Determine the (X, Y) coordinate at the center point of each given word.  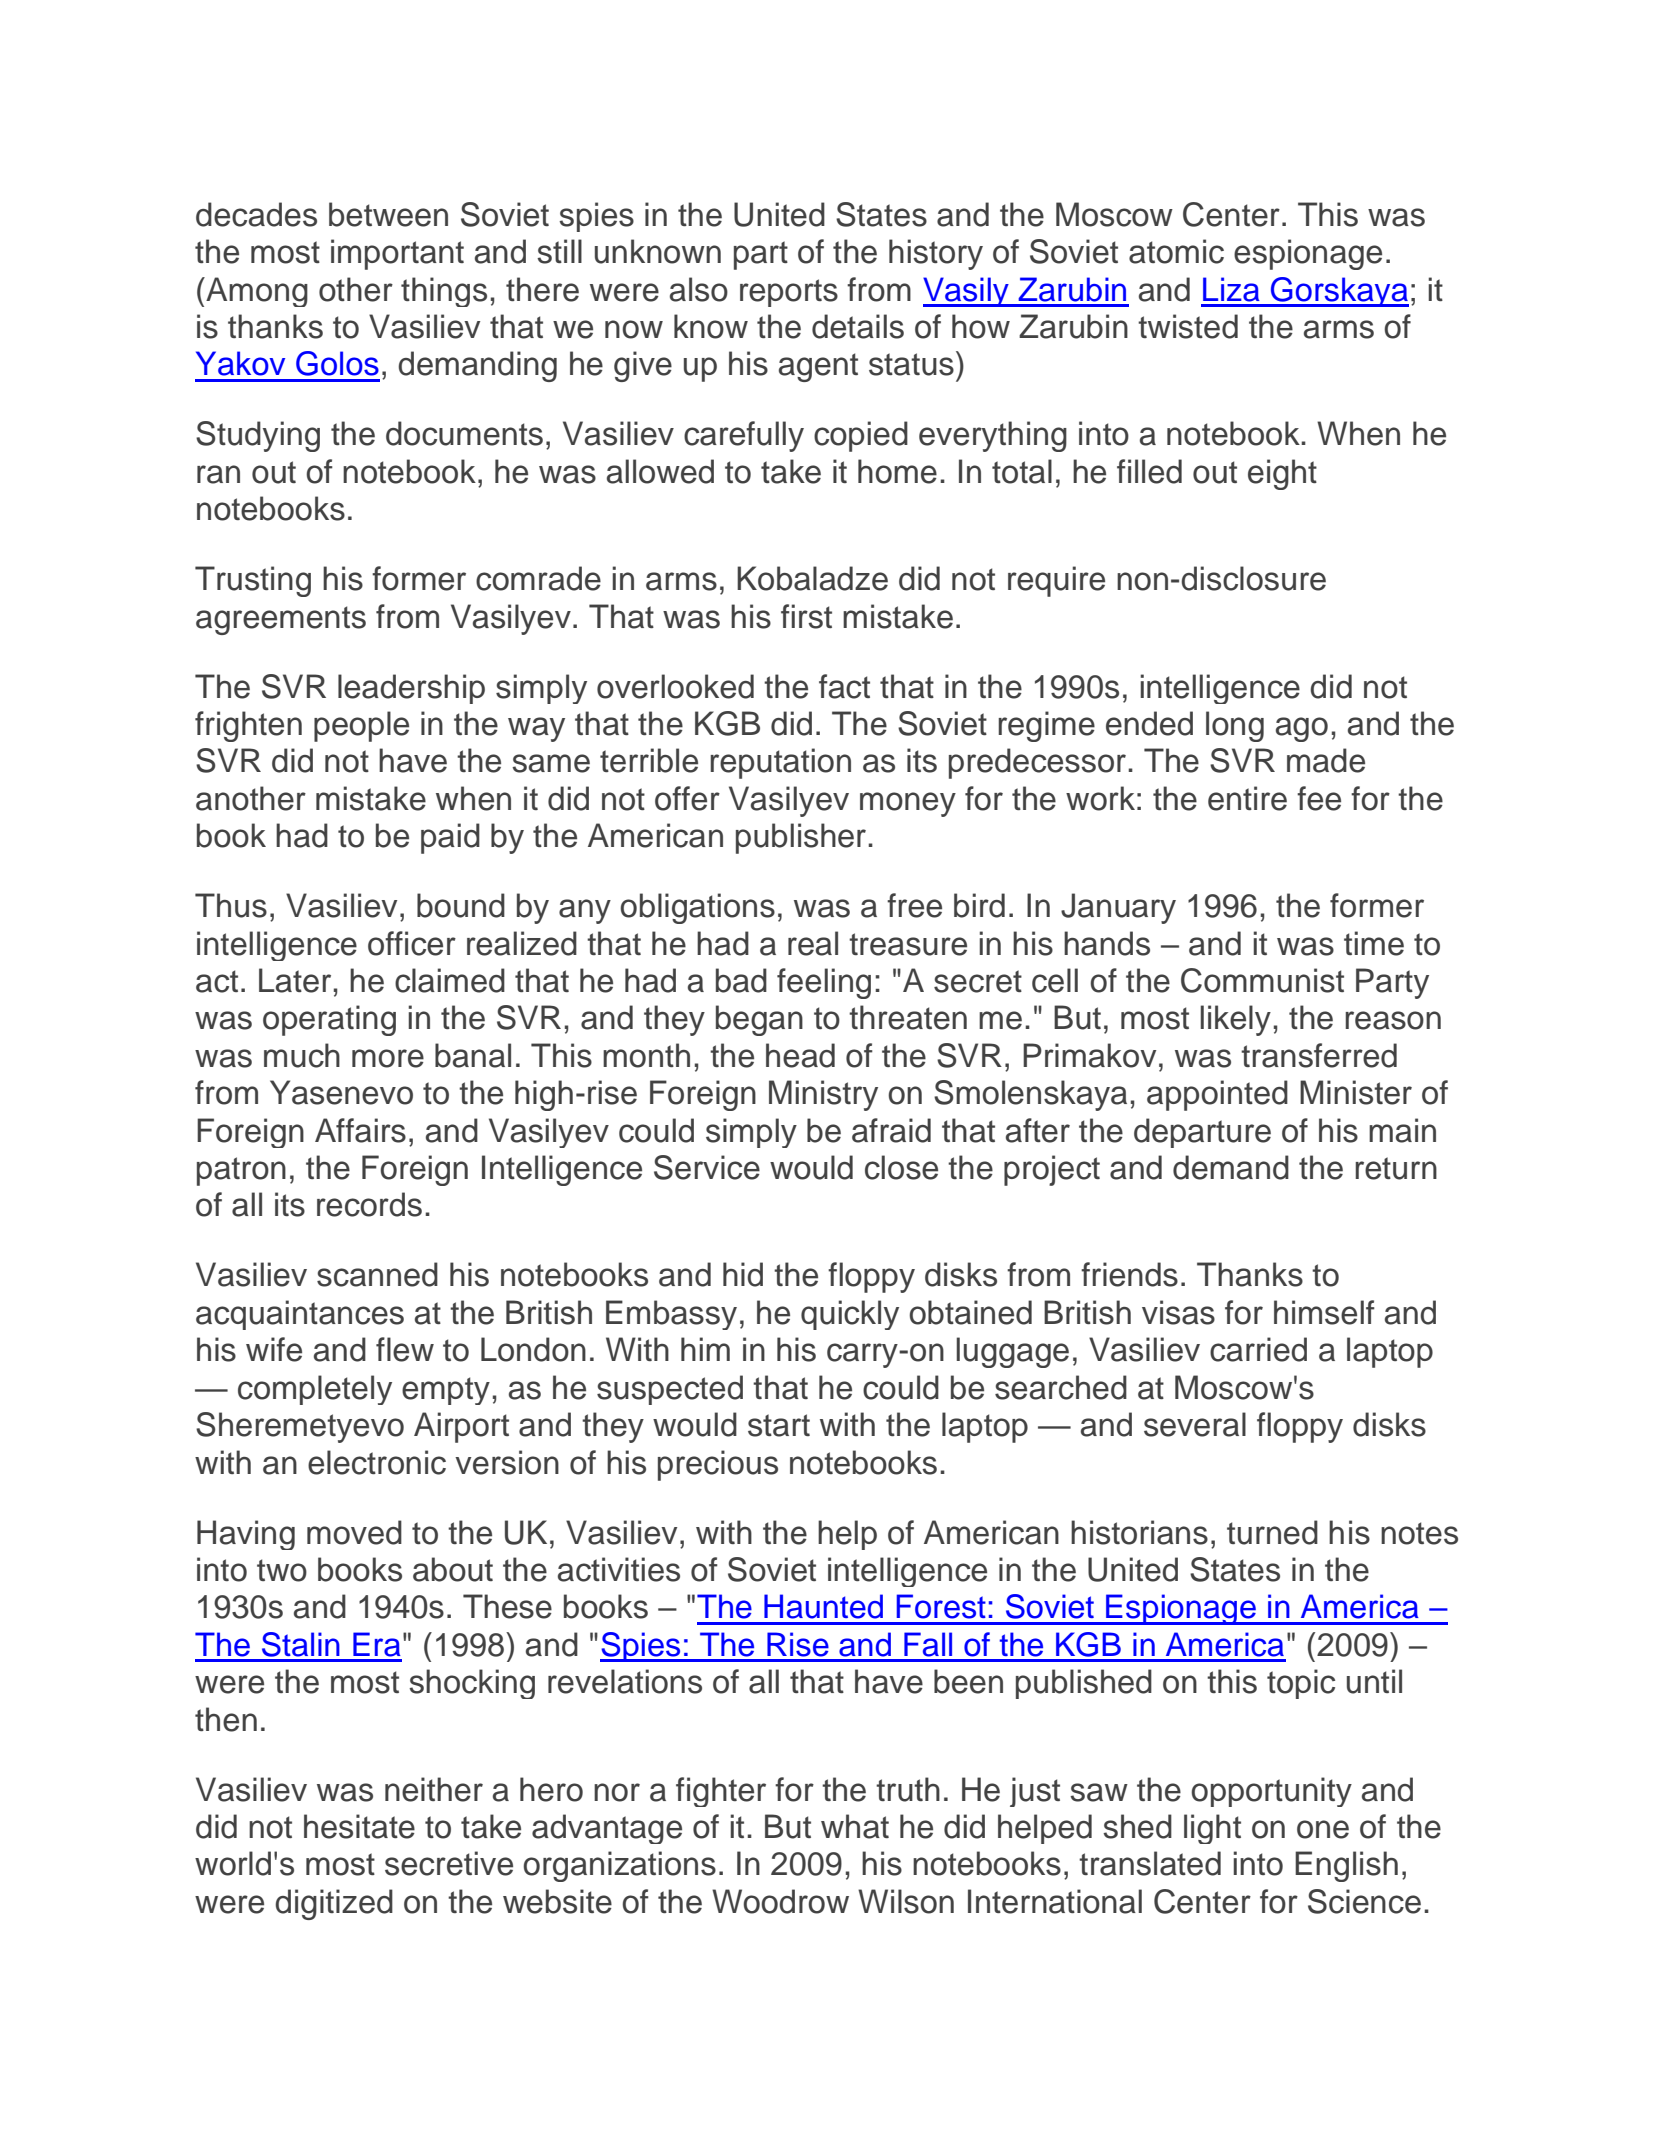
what (855, 1826)
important (397, 254)
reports (789, 293)
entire (1247, 798)
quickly (850, 1315)
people (361, 726)
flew (405, 1349)
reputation (780, 763)
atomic (1176, 251)
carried (1258, 1349)
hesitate (359, 1826)
